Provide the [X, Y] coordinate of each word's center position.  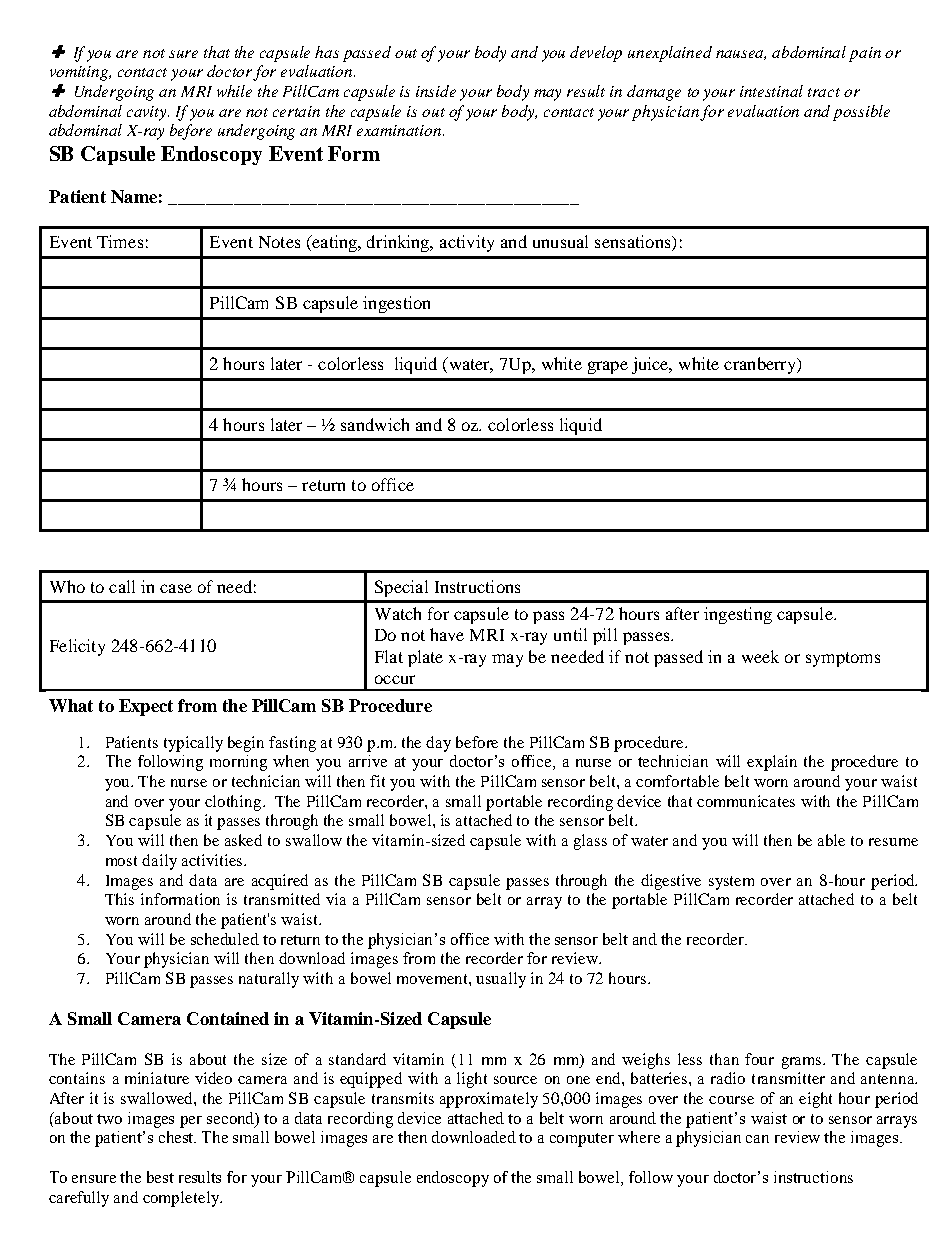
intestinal [771, 91]
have [447, 634]
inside [436, 91]
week [760, 656]
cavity [148, 113]
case [176, 588]
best [160, 1177]
